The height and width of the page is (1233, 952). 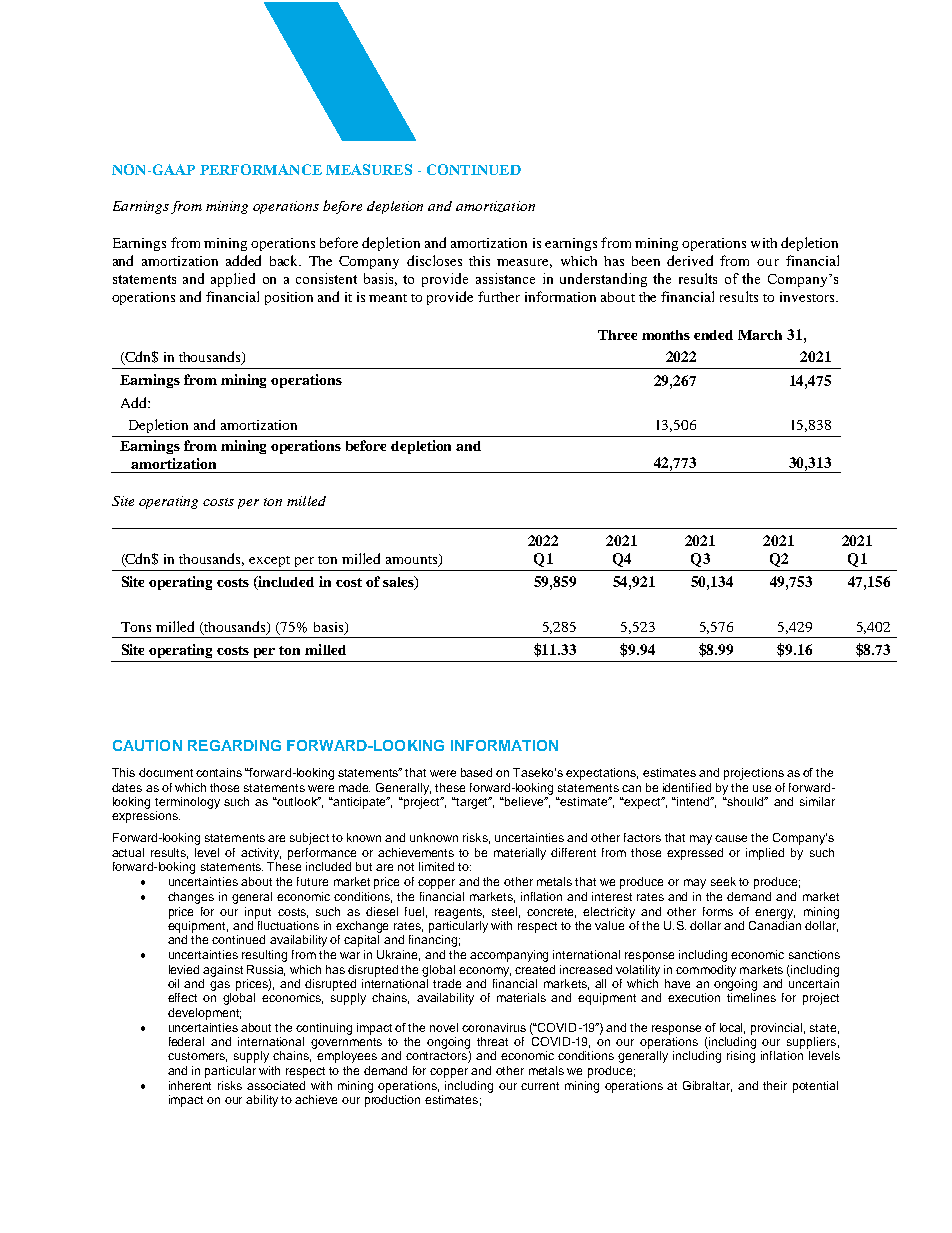 I want to click on changes, so click(x=191, y=898).
